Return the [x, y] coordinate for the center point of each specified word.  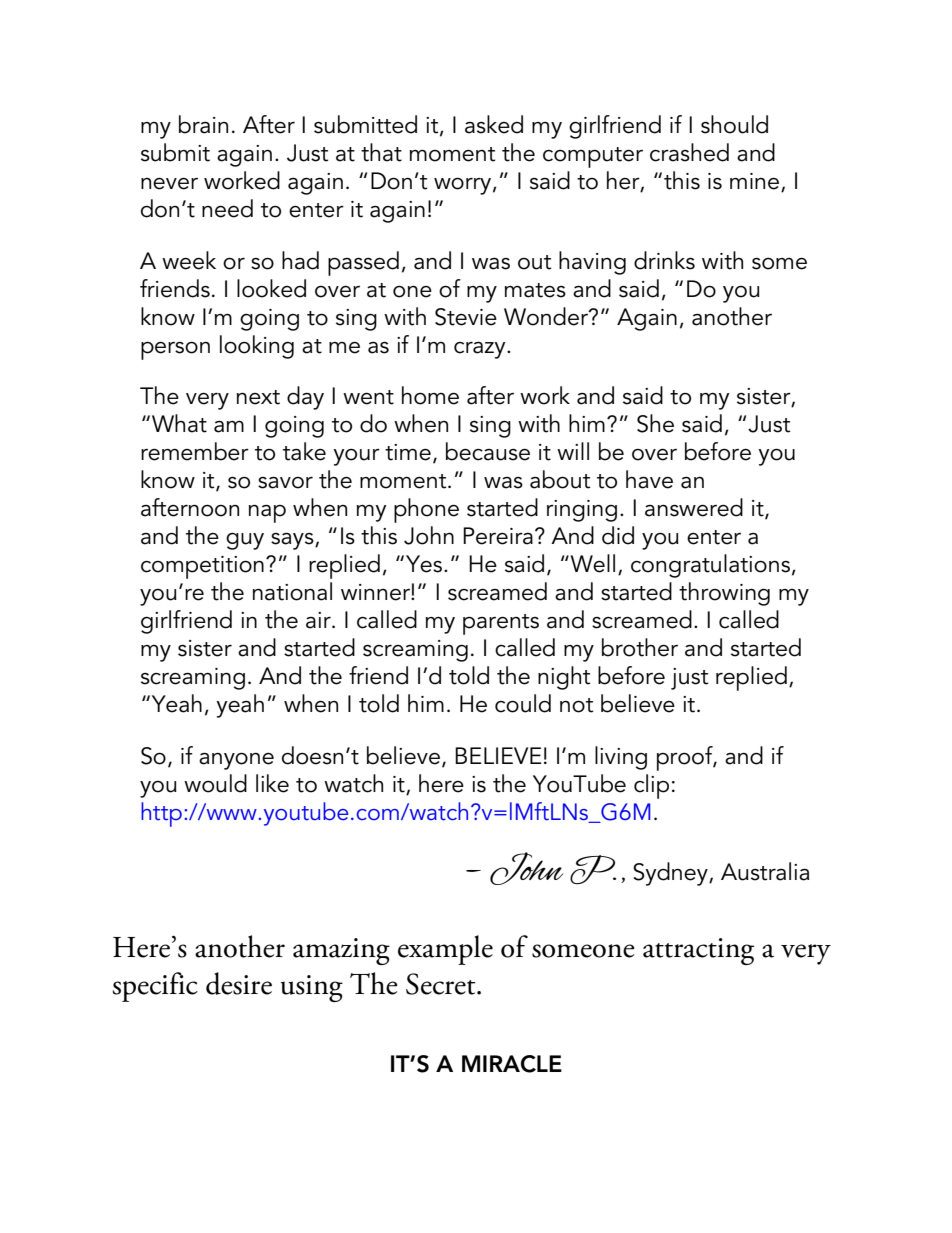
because [488, 451]
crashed [689, 152]
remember [195, 451]
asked [494, 124]
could [523, 703]
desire [239, 983]
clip [651, 786]
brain [203, 124]
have [649, 479]
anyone [236, 761]
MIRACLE [512, 1064]
